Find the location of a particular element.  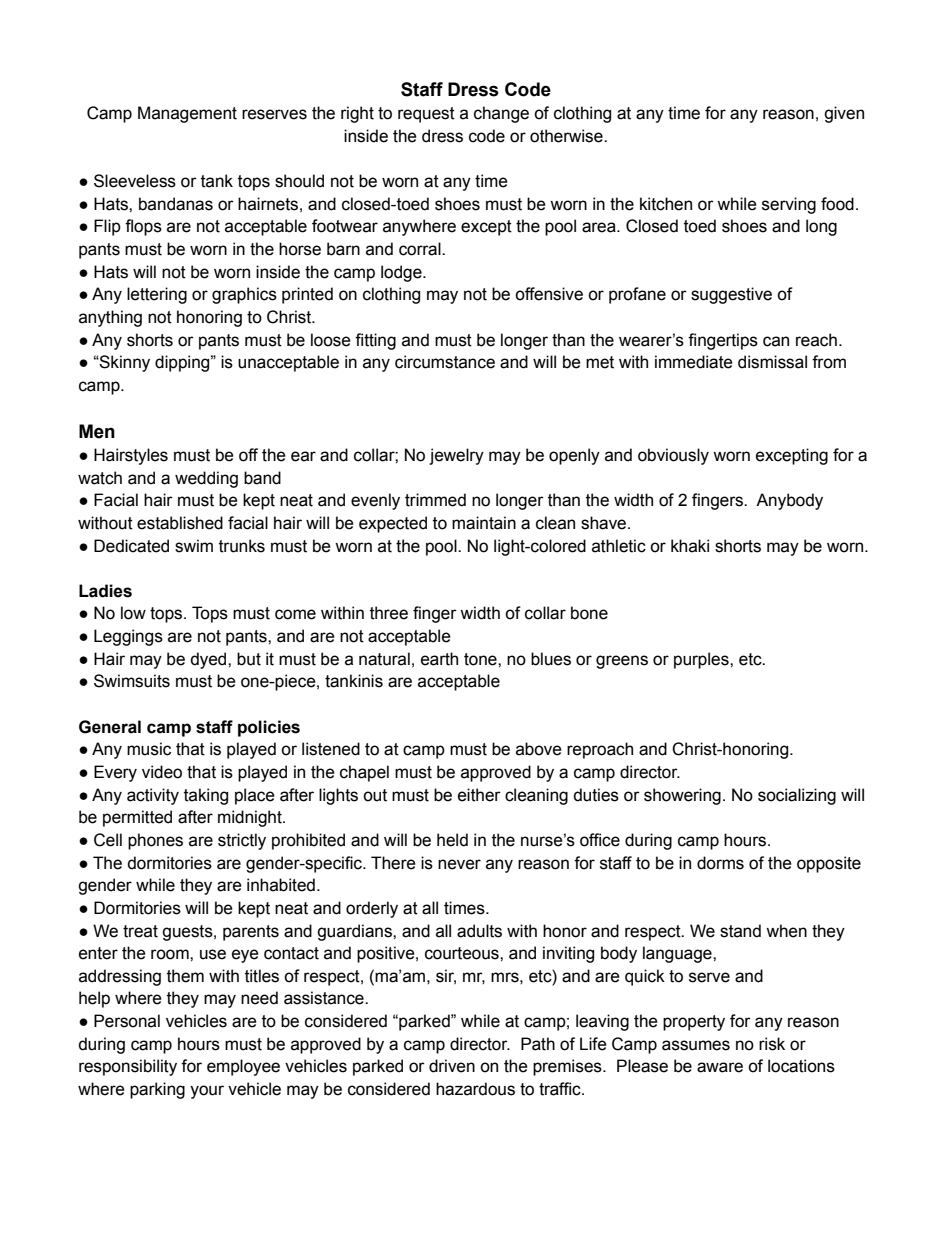

given is located at coordinates (844, 114).
